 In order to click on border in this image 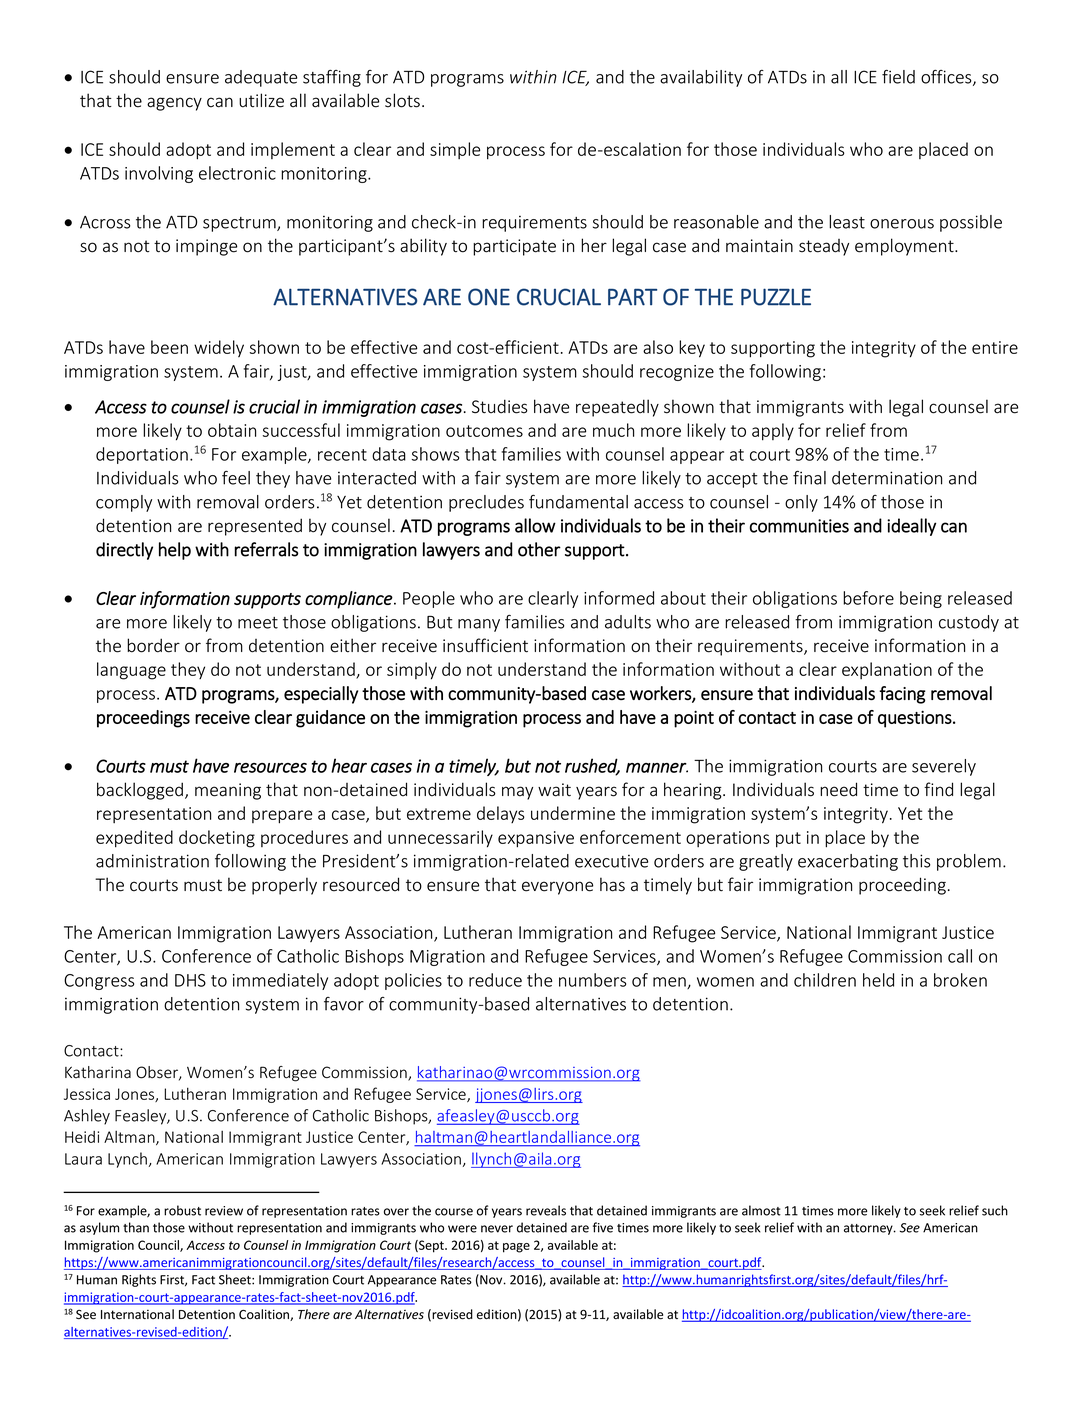, I will do `click(153, 645)`.
